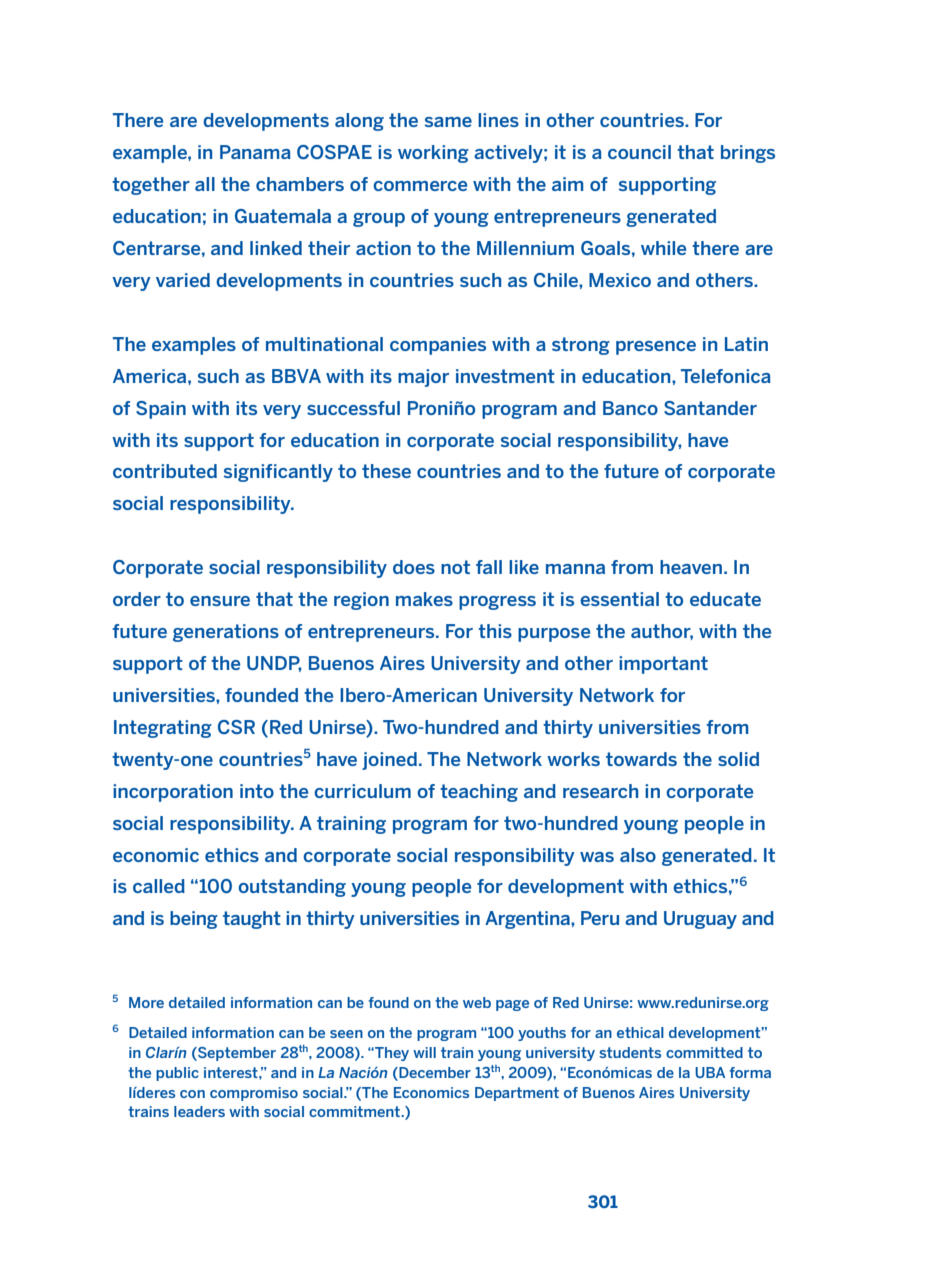  I want to click on teaching, so click(479, 793).
